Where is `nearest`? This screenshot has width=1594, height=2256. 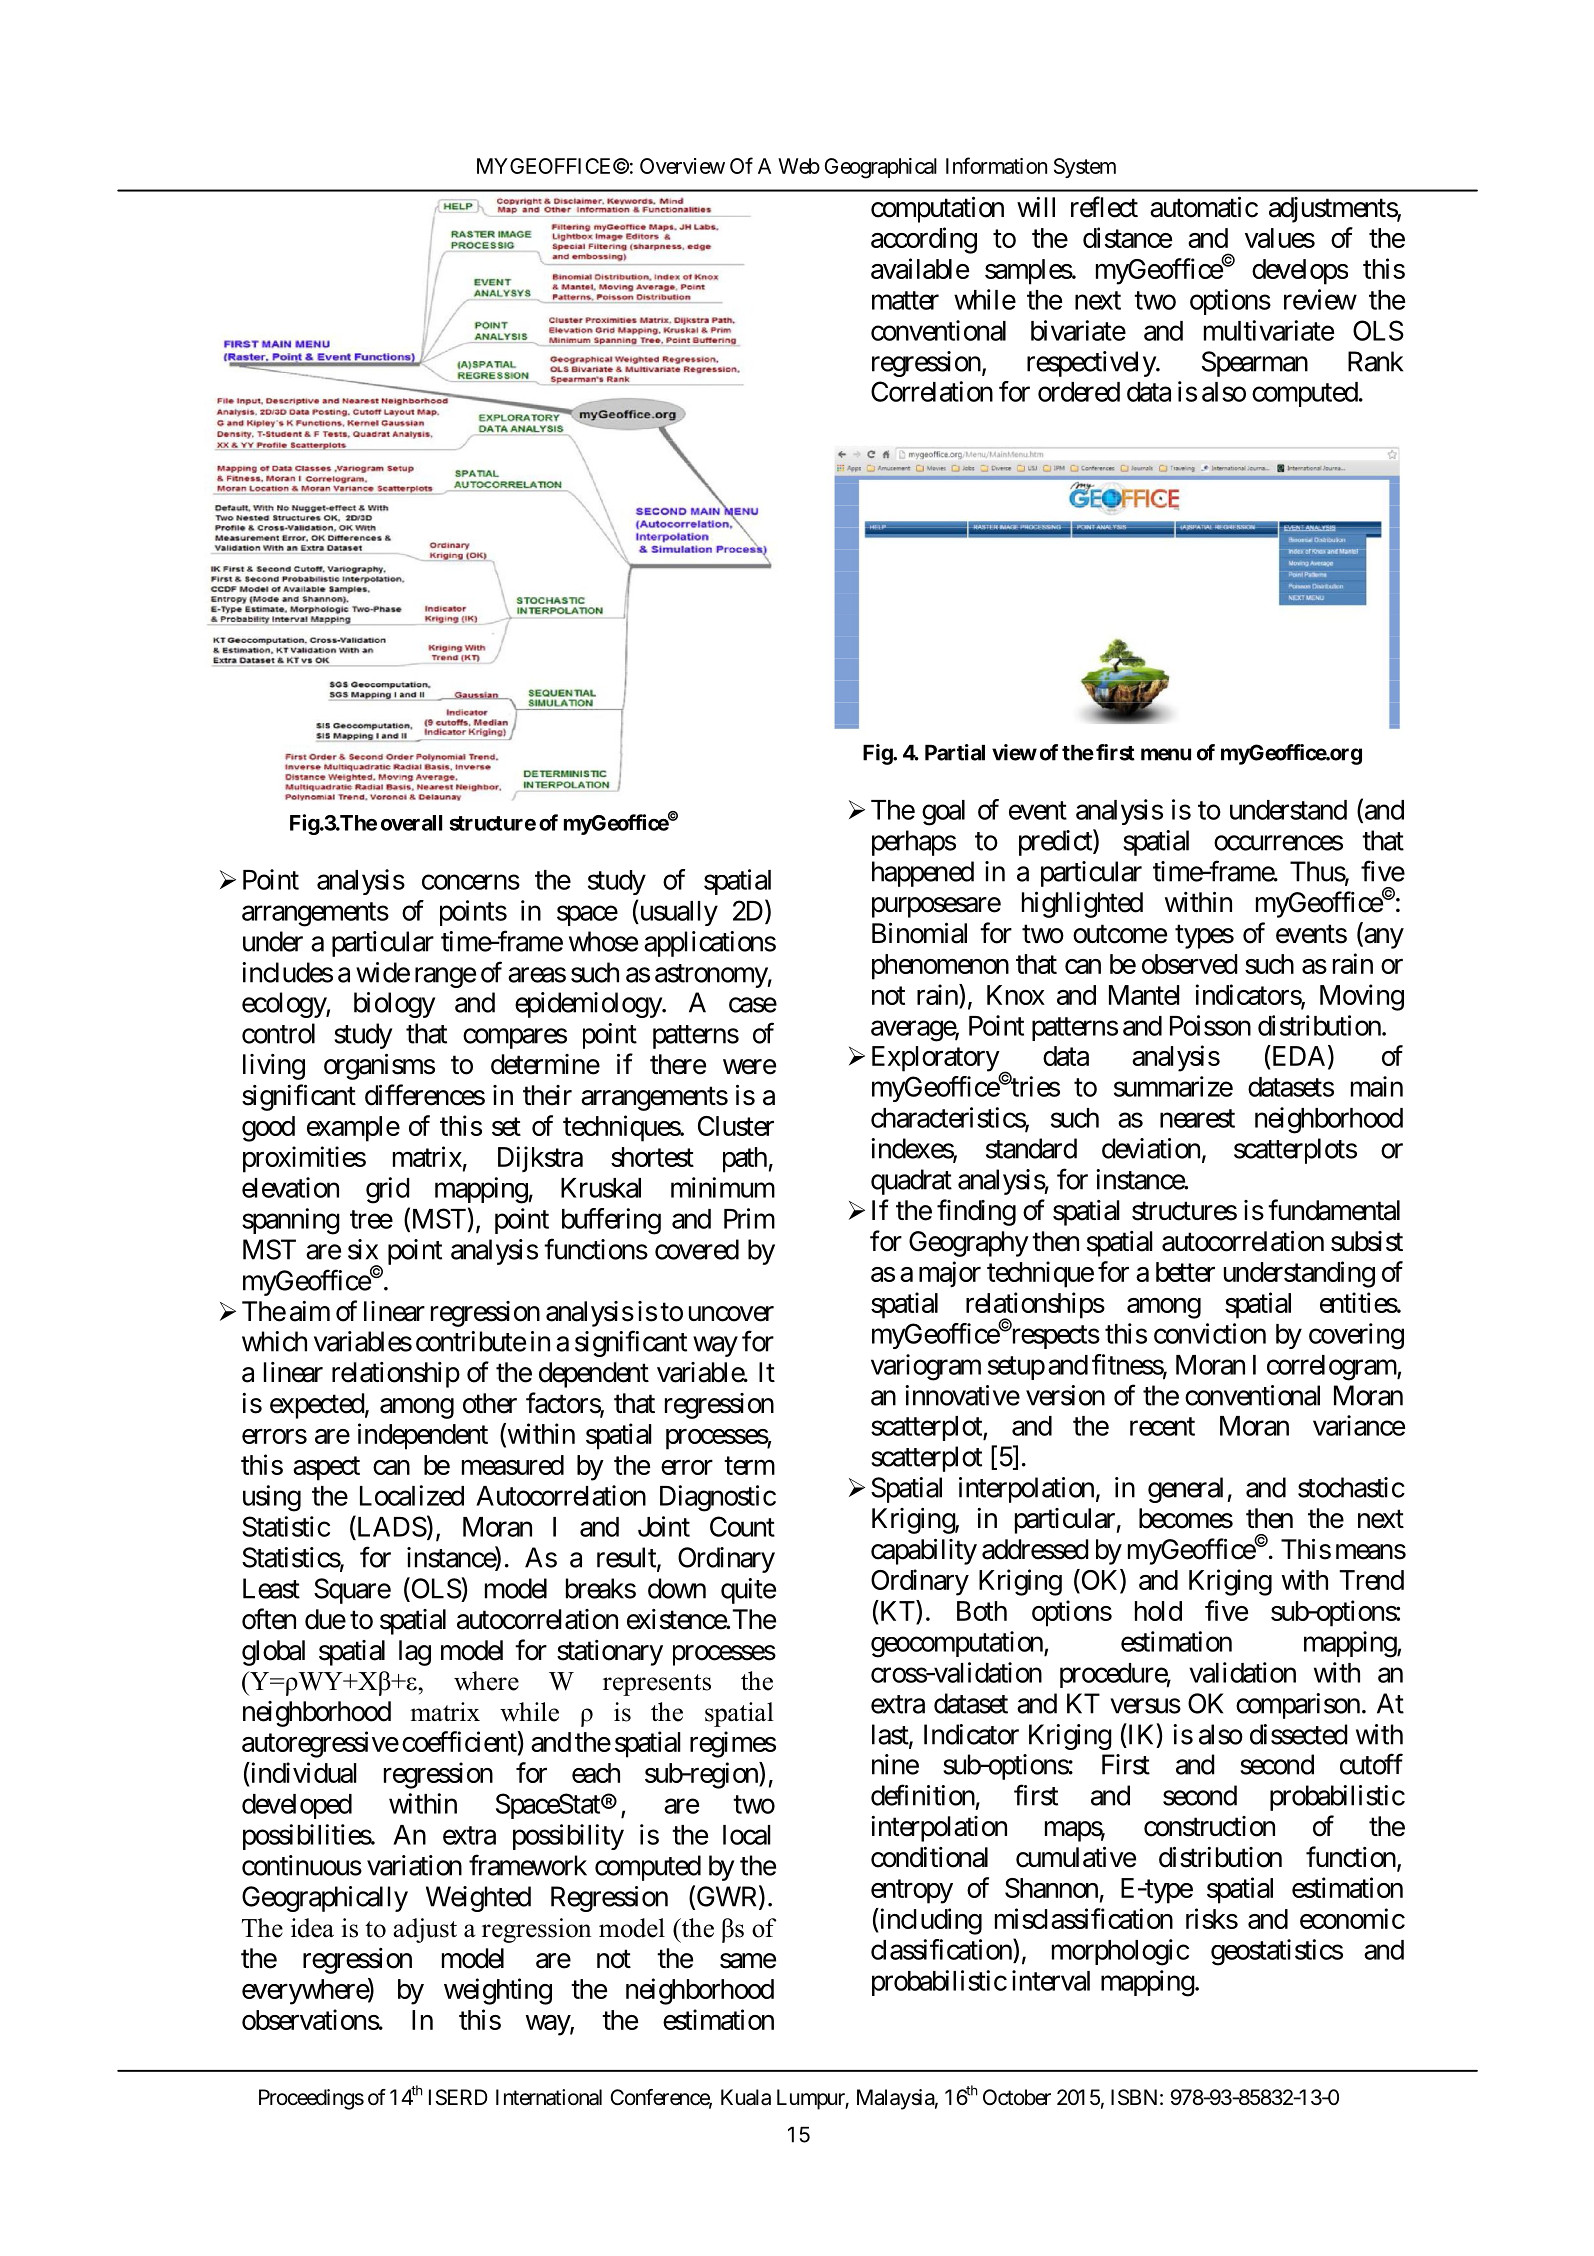
nearest is located at coordinates (1197, 1118).
